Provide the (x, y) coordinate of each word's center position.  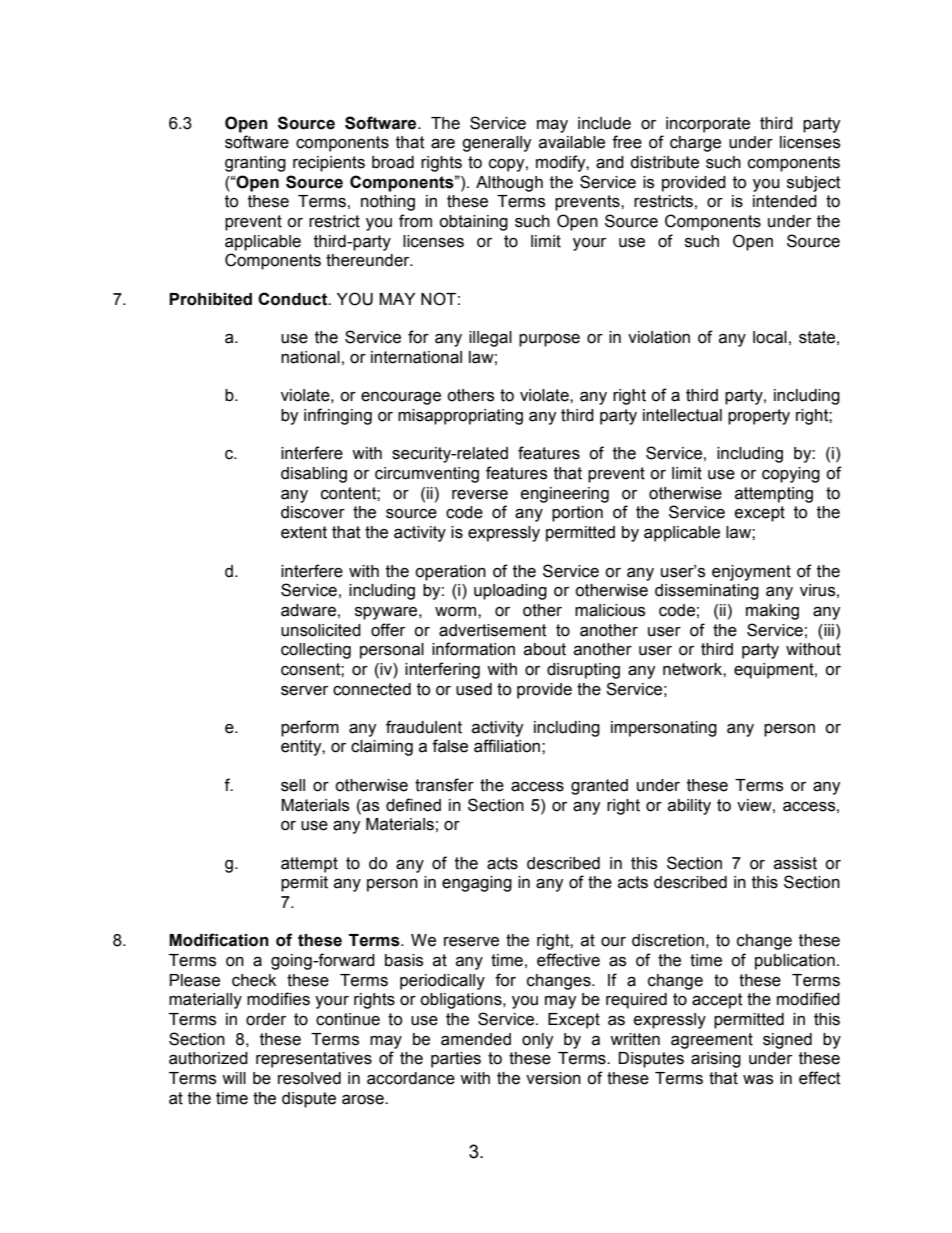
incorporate (708, 125)
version (553, 1078)
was (758, 1079)
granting (255, 164)
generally (497, 144)
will (234, 1078)
